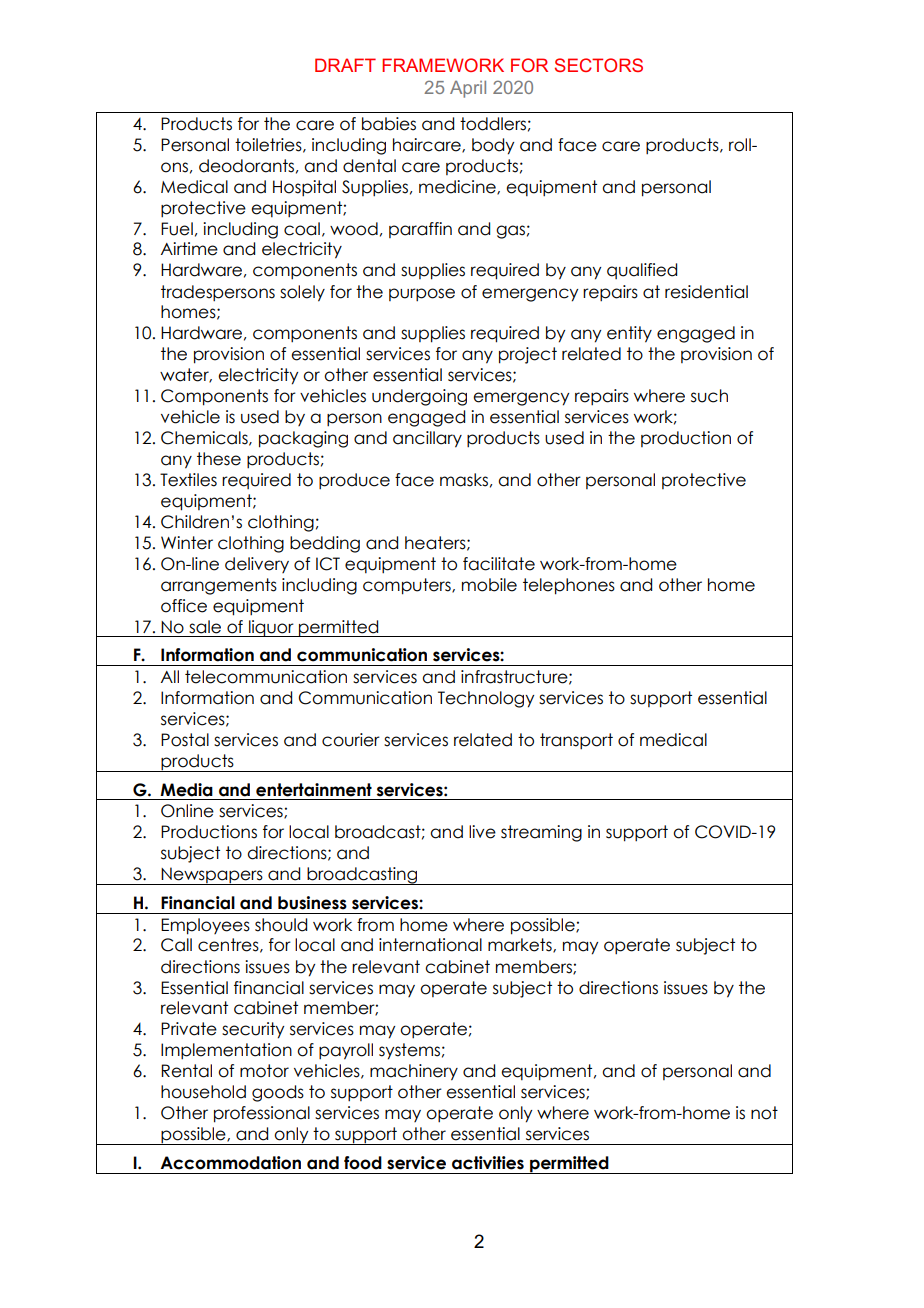 Image resolution: width=924 pixels, height=1308 pixels. Describe the element at coordinates (262, 1114) in the screenshot. I see `professional` at that location.
